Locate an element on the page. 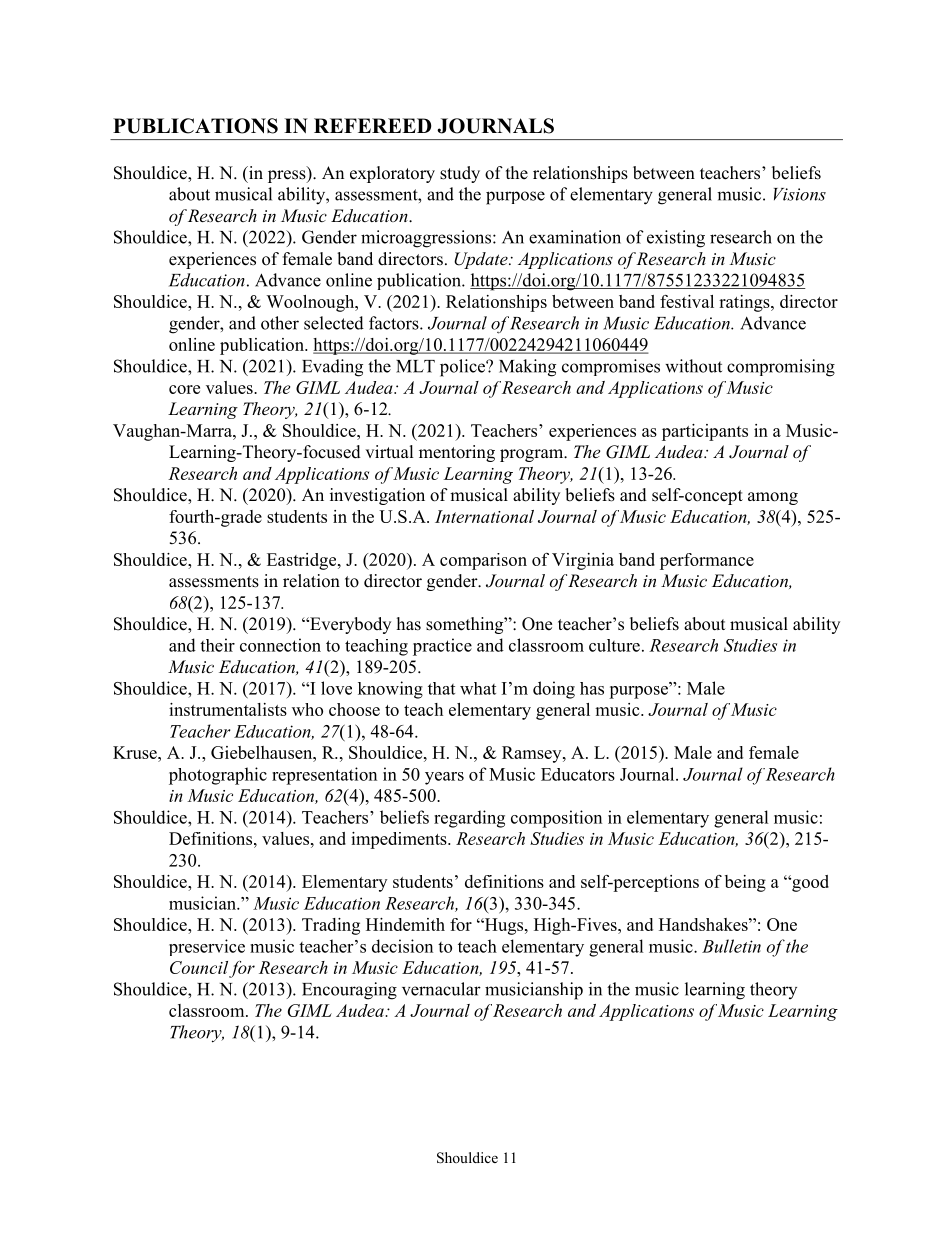 This document has height=1233, width=952. what is located at coordinates (478, 688).
